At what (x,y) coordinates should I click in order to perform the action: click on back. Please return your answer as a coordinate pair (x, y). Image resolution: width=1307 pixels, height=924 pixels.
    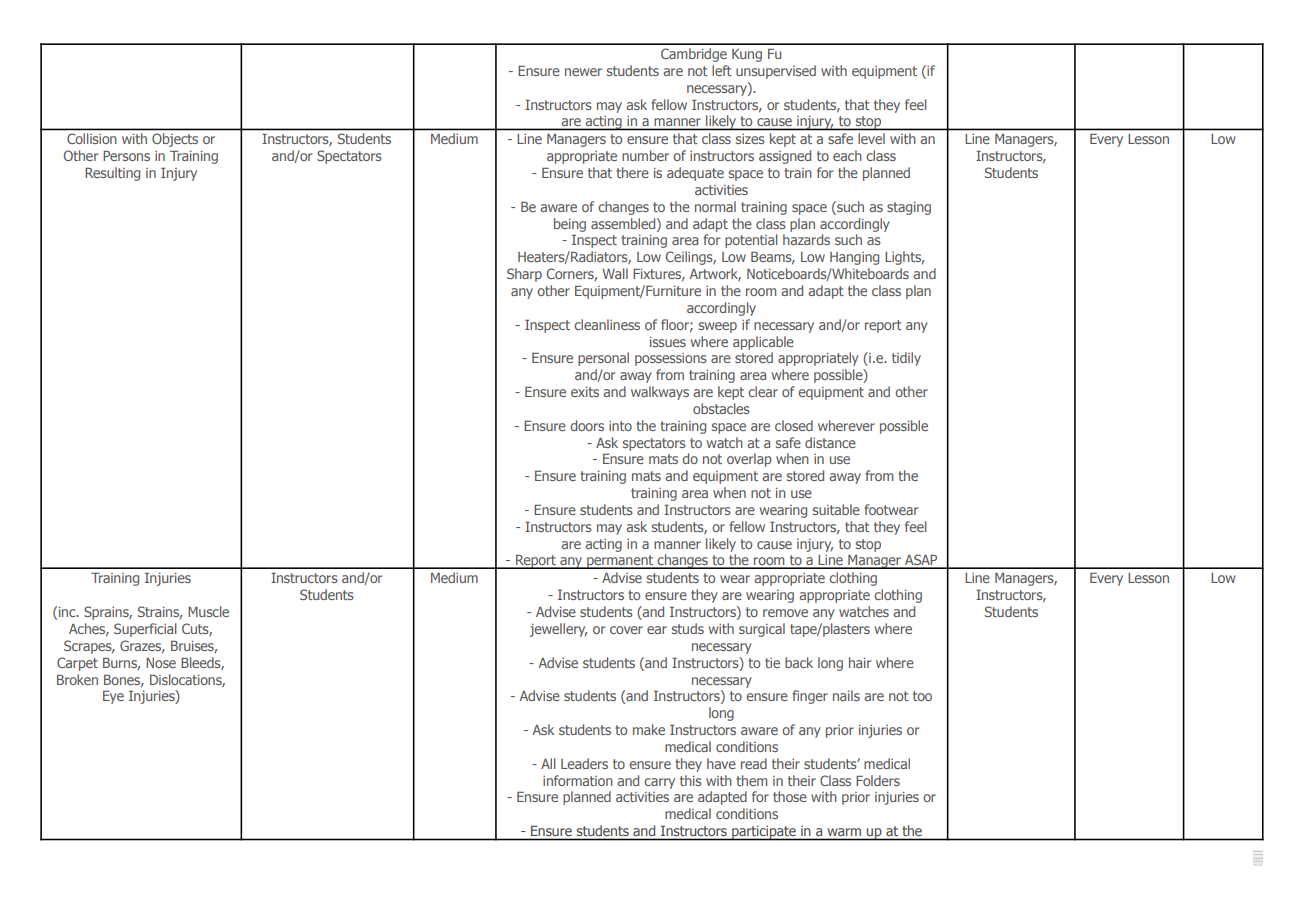
    Looking at the image, I should click on (799, 662).
